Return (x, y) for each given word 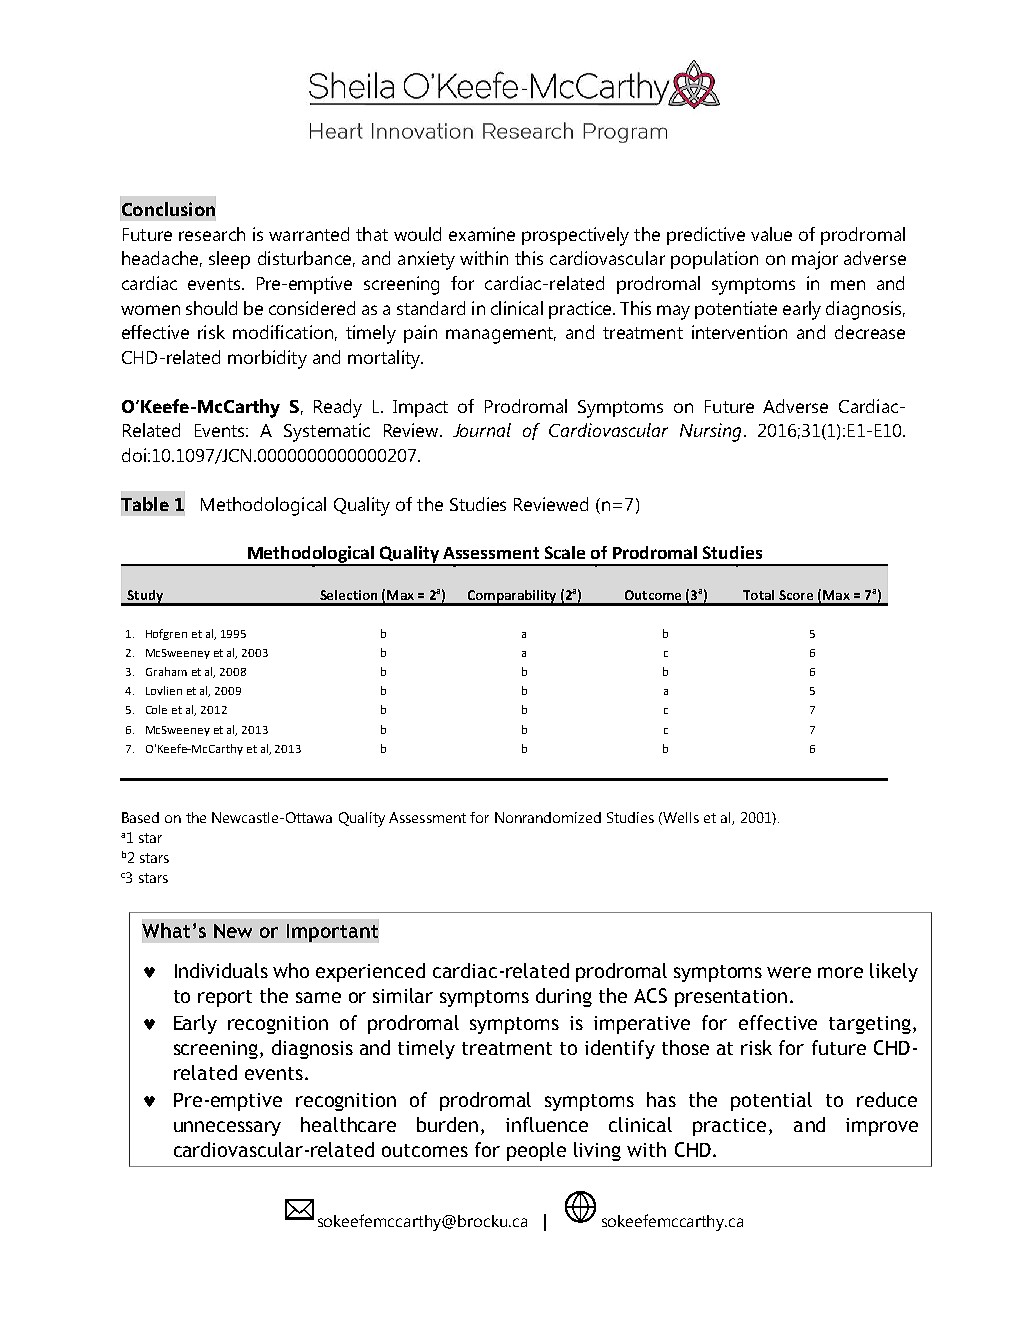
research (212, 234)
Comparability (512, 597)
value (771, 234)
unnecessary (227, 1128)
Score (796, 595)
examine (482, 234)
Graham (166, 671)
